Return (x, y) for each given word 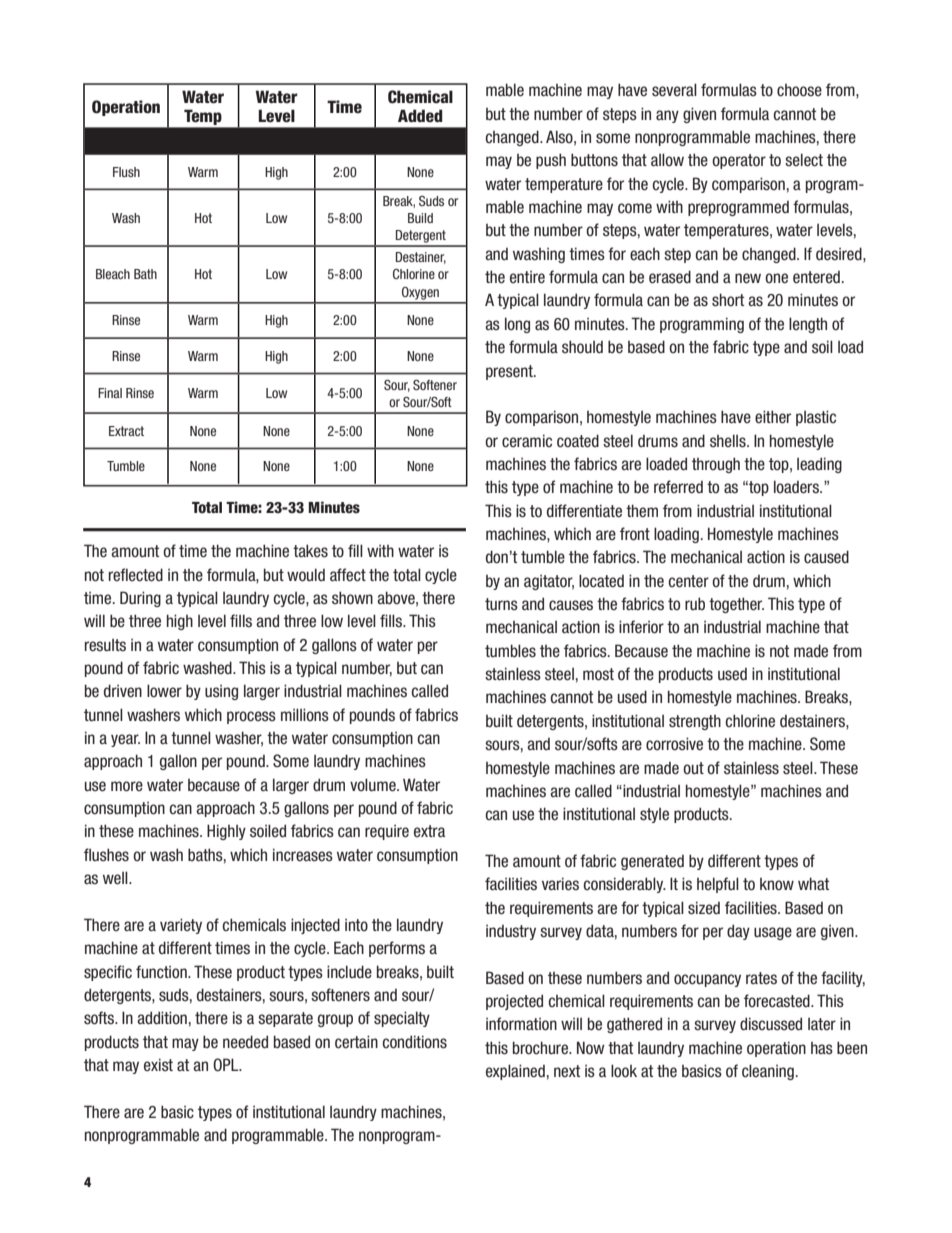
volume (374, 785)
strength (695, 722)
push (551, 161)
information (521, 1024)
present (510, 372)
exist (158, 1064)
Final (110, 393)
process (251, 717)
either (773, 417)
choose (799, 90)
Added (420, 116)
